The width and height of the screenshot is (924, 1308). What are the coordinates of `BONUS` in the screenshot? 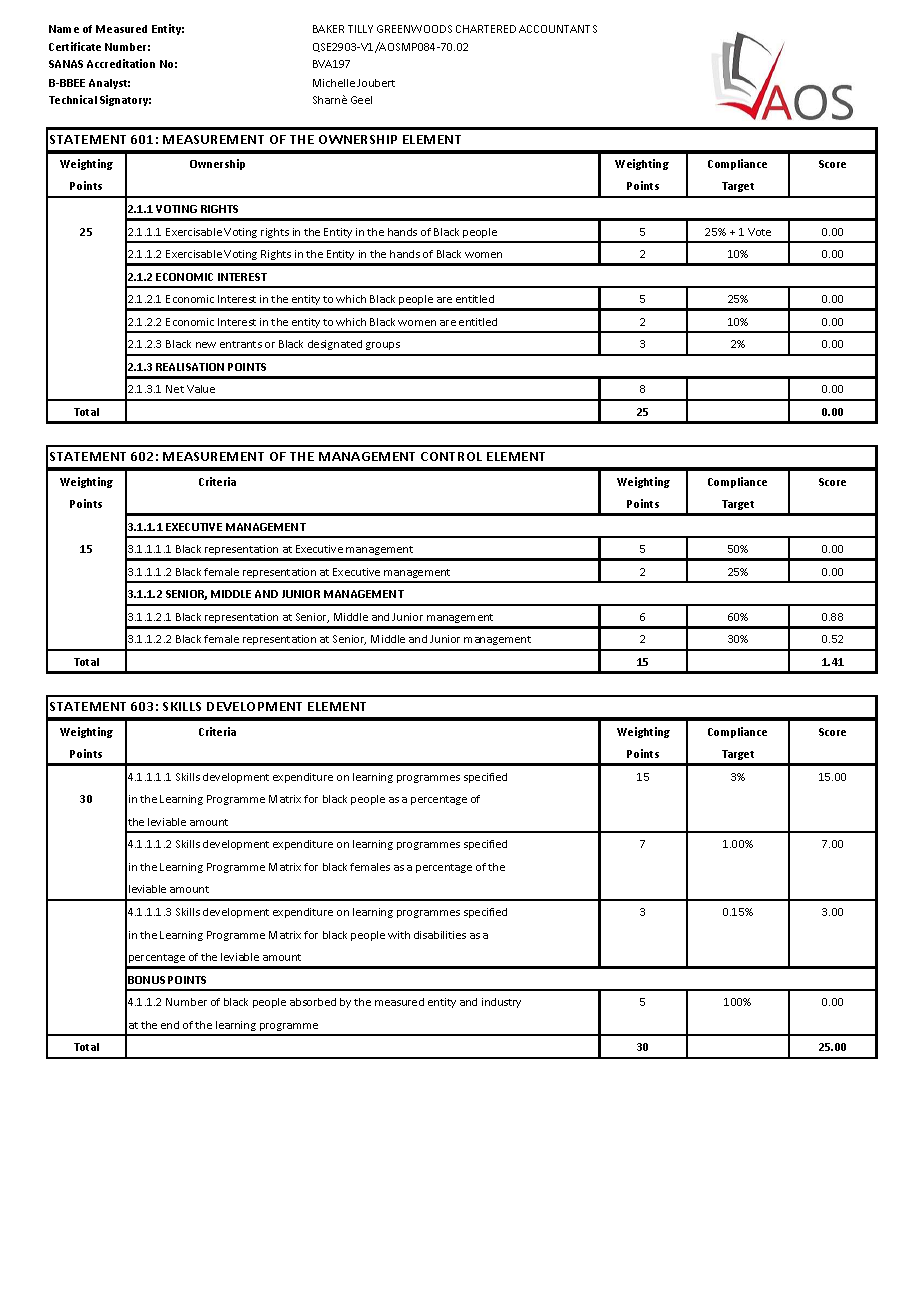 It's located at (146, 980).
